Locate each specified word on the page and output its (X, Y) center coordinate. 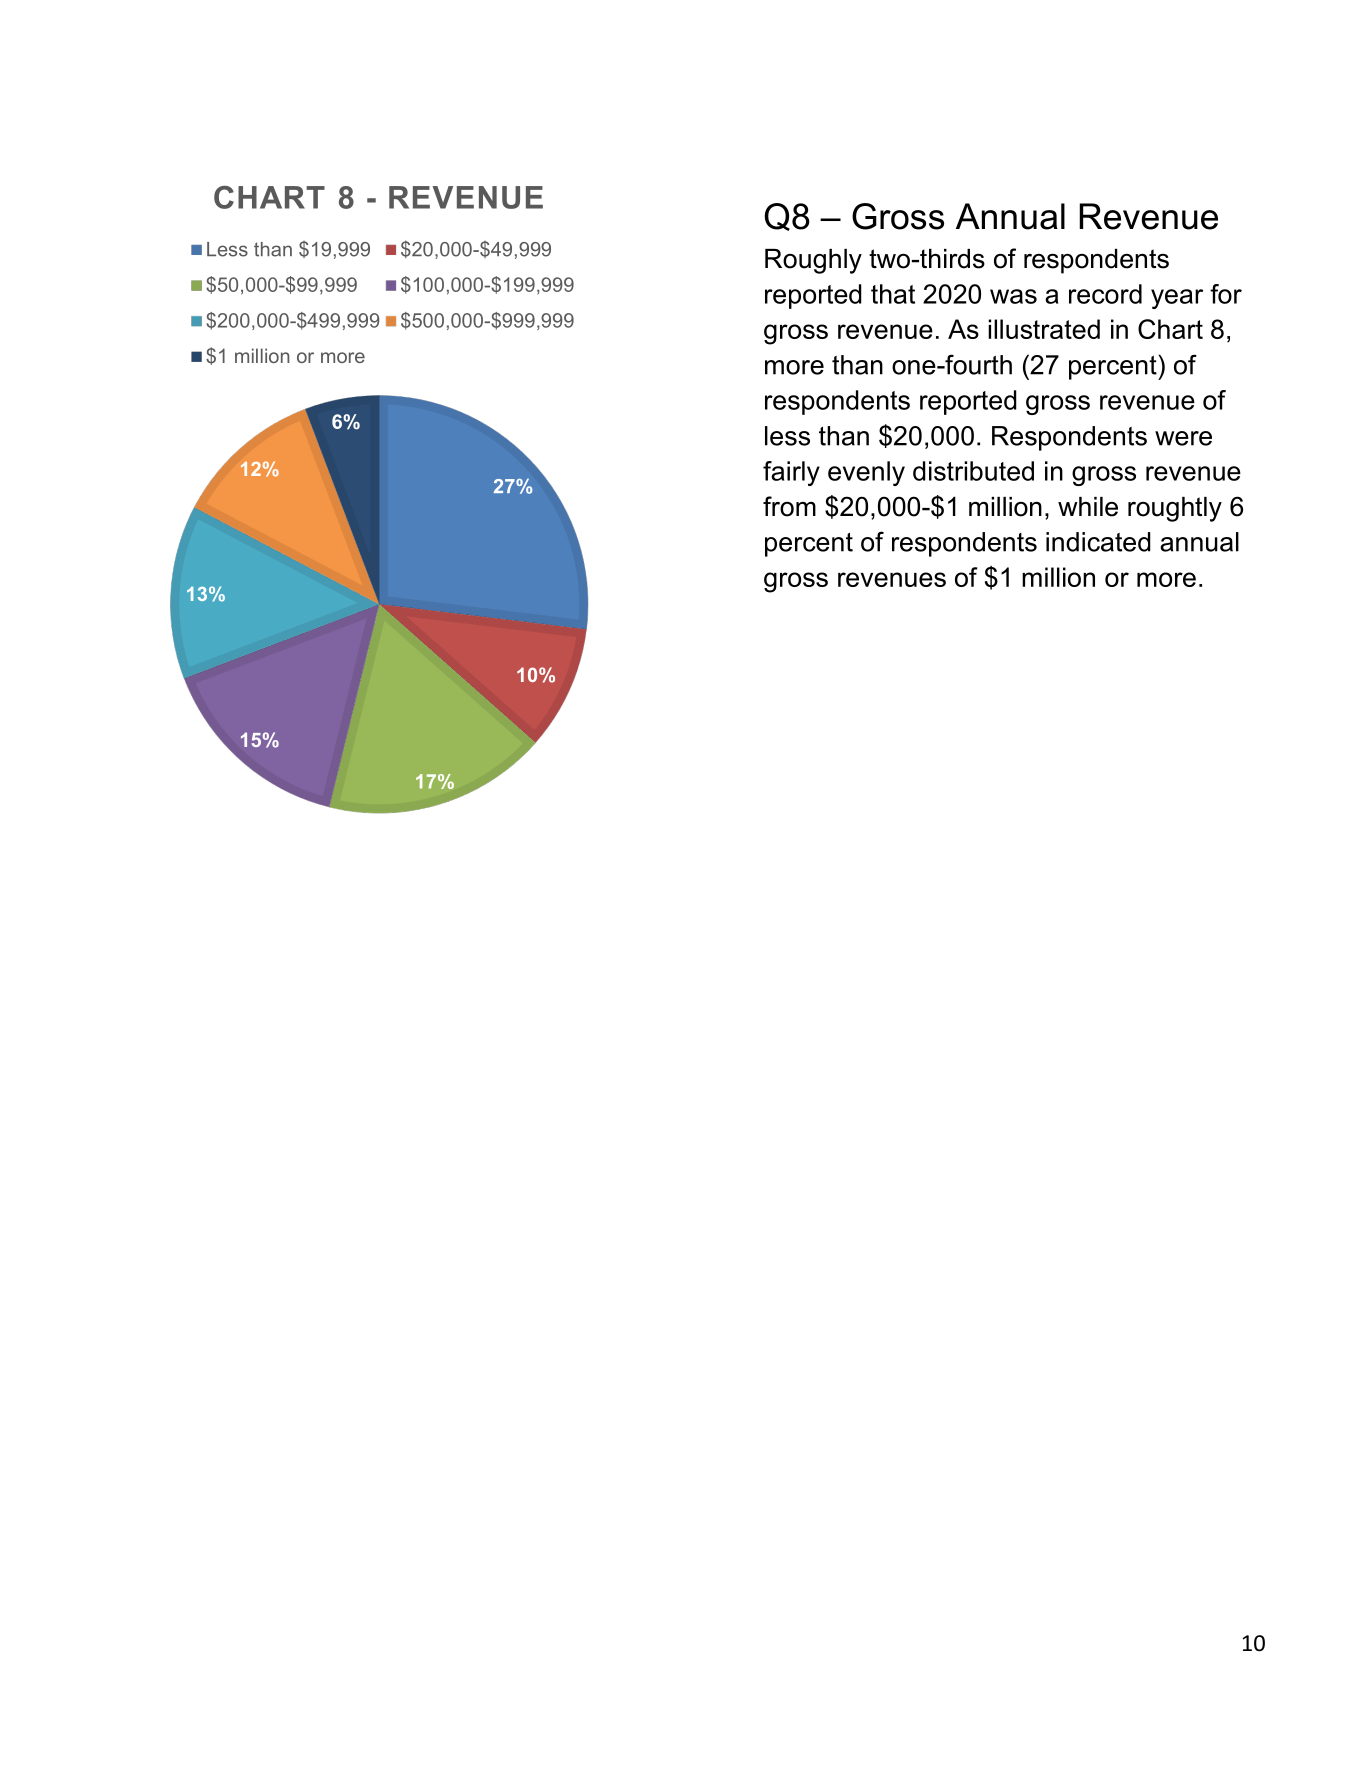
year (1177, 299)
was (1013, 296)
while (1088, 507)
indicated (1098, 542)
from (789, 506)
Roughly (813, 261)
